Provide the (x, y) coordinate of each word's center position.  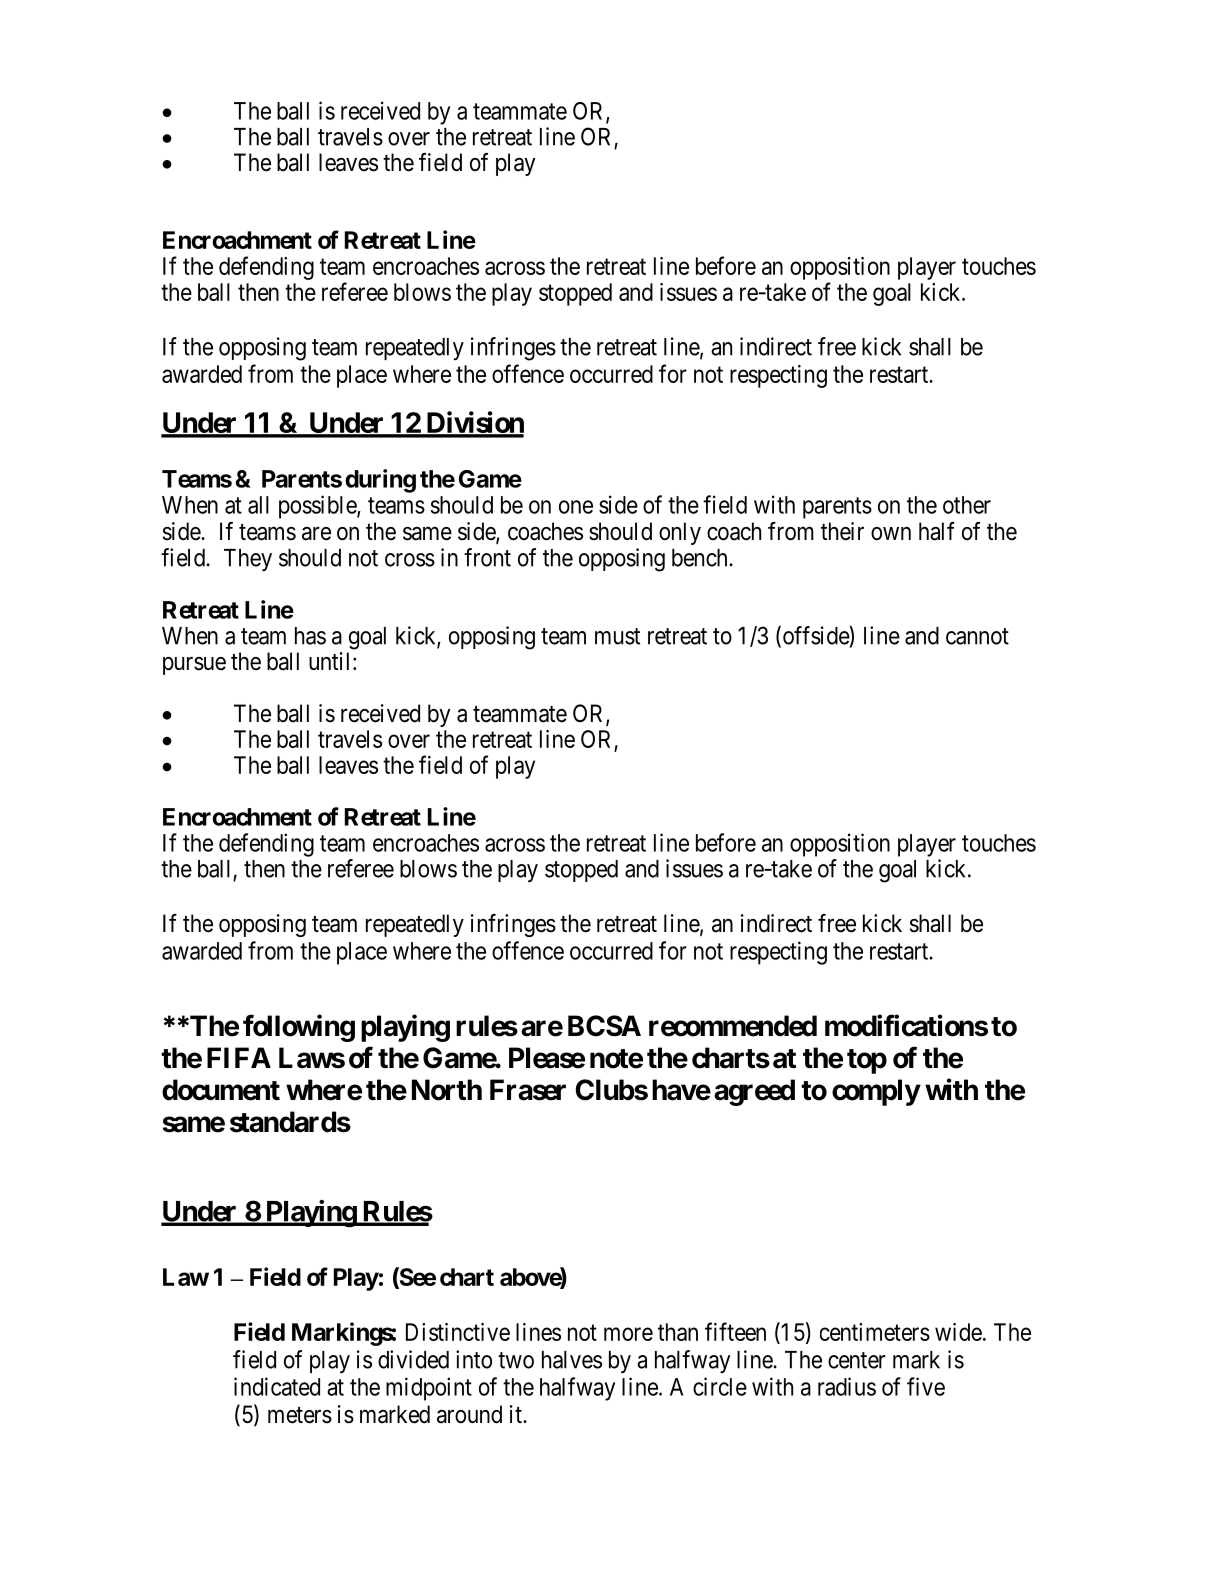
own (891, 534)
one (576, 507)
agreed (754, 1092)
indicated (277, 1386)
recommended (733, 1026)
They (248, 560)
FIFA (239, 1057)
